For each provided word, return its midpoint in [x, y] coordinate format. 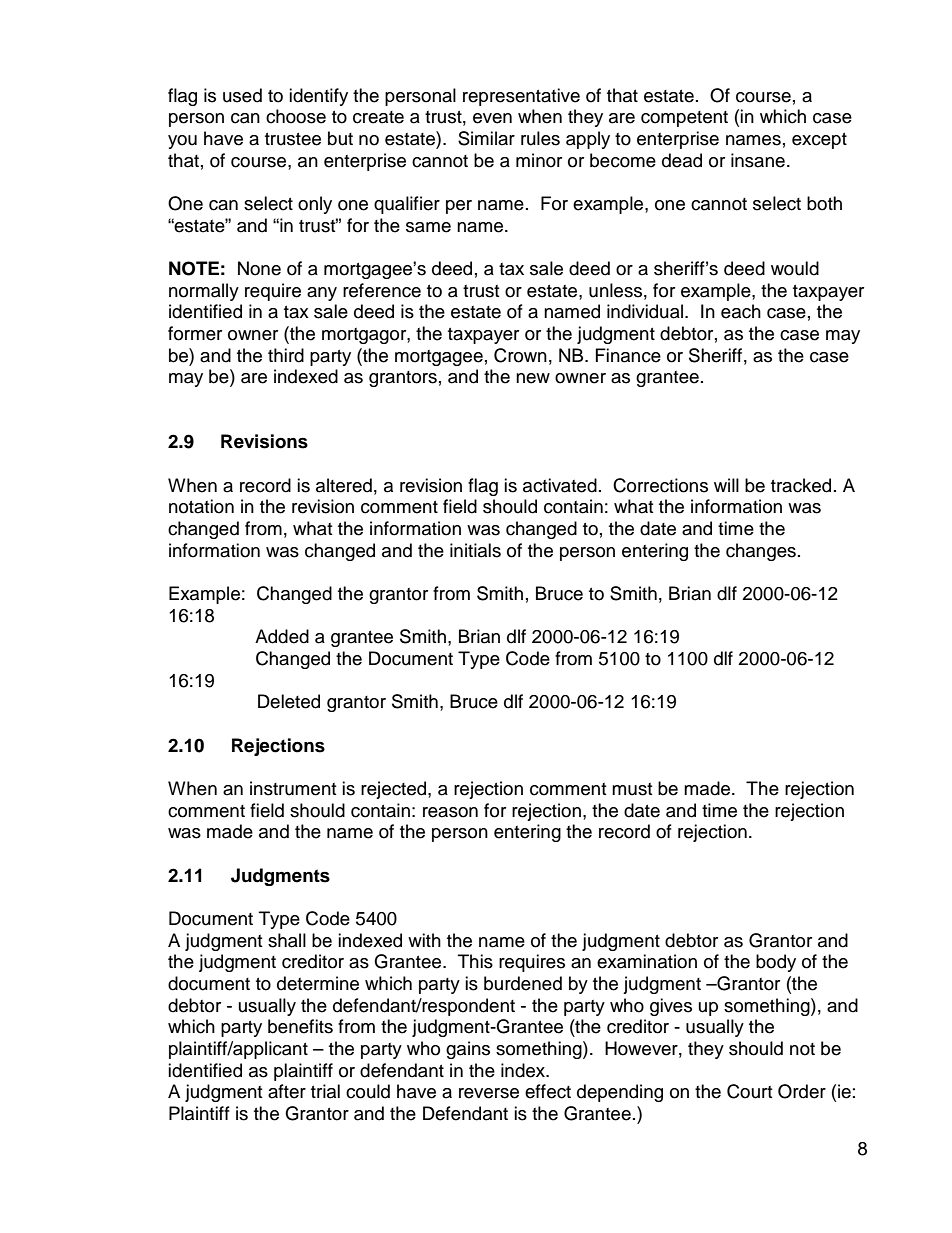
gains [468, 1050]
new [533, 378]
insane [758, 160]
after [287, 1091]
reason [450, 812]
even [492, 118]
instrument [293, 788]
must [632, 789]
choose [296, 116]
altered [344, 485]
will [726, 485]
